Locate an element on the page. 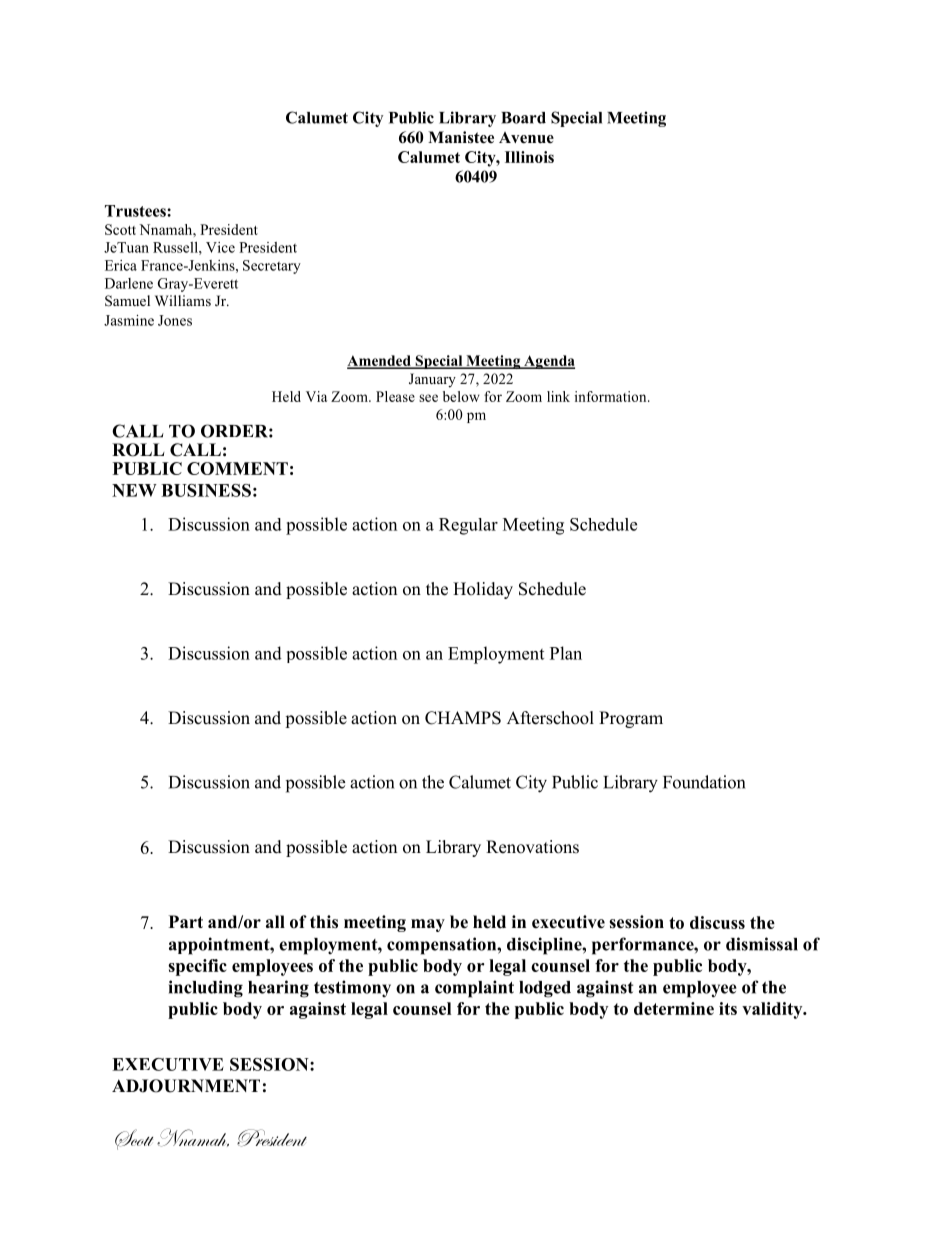 The height and width of the document is (1233, 952). complaint is located at coordinates (474, 989).
